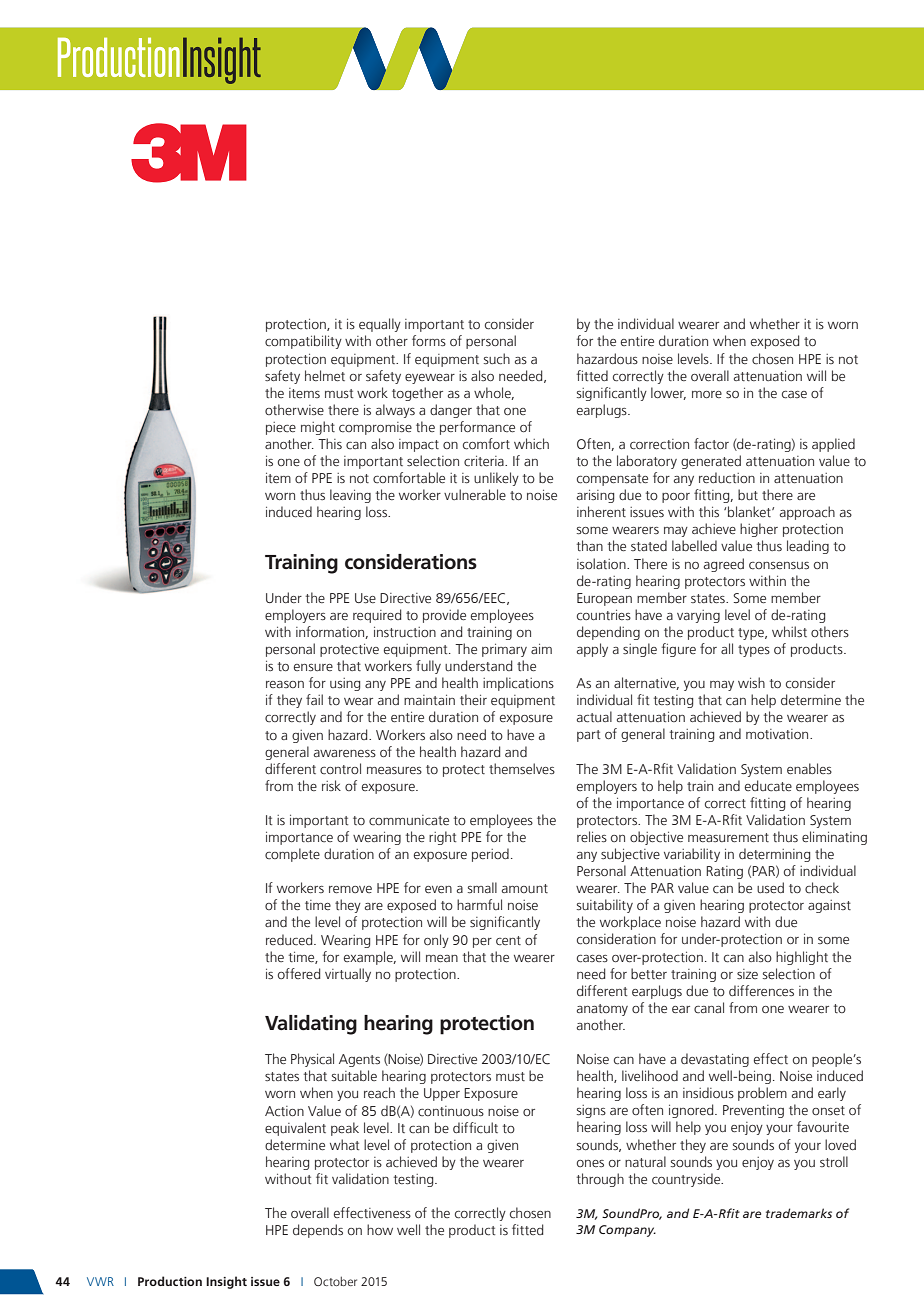 The image size is (924, 1308). What do you see at coordinates (768, 786) in the screenshot?
I see `educate` at bounding box center [768, 786].
